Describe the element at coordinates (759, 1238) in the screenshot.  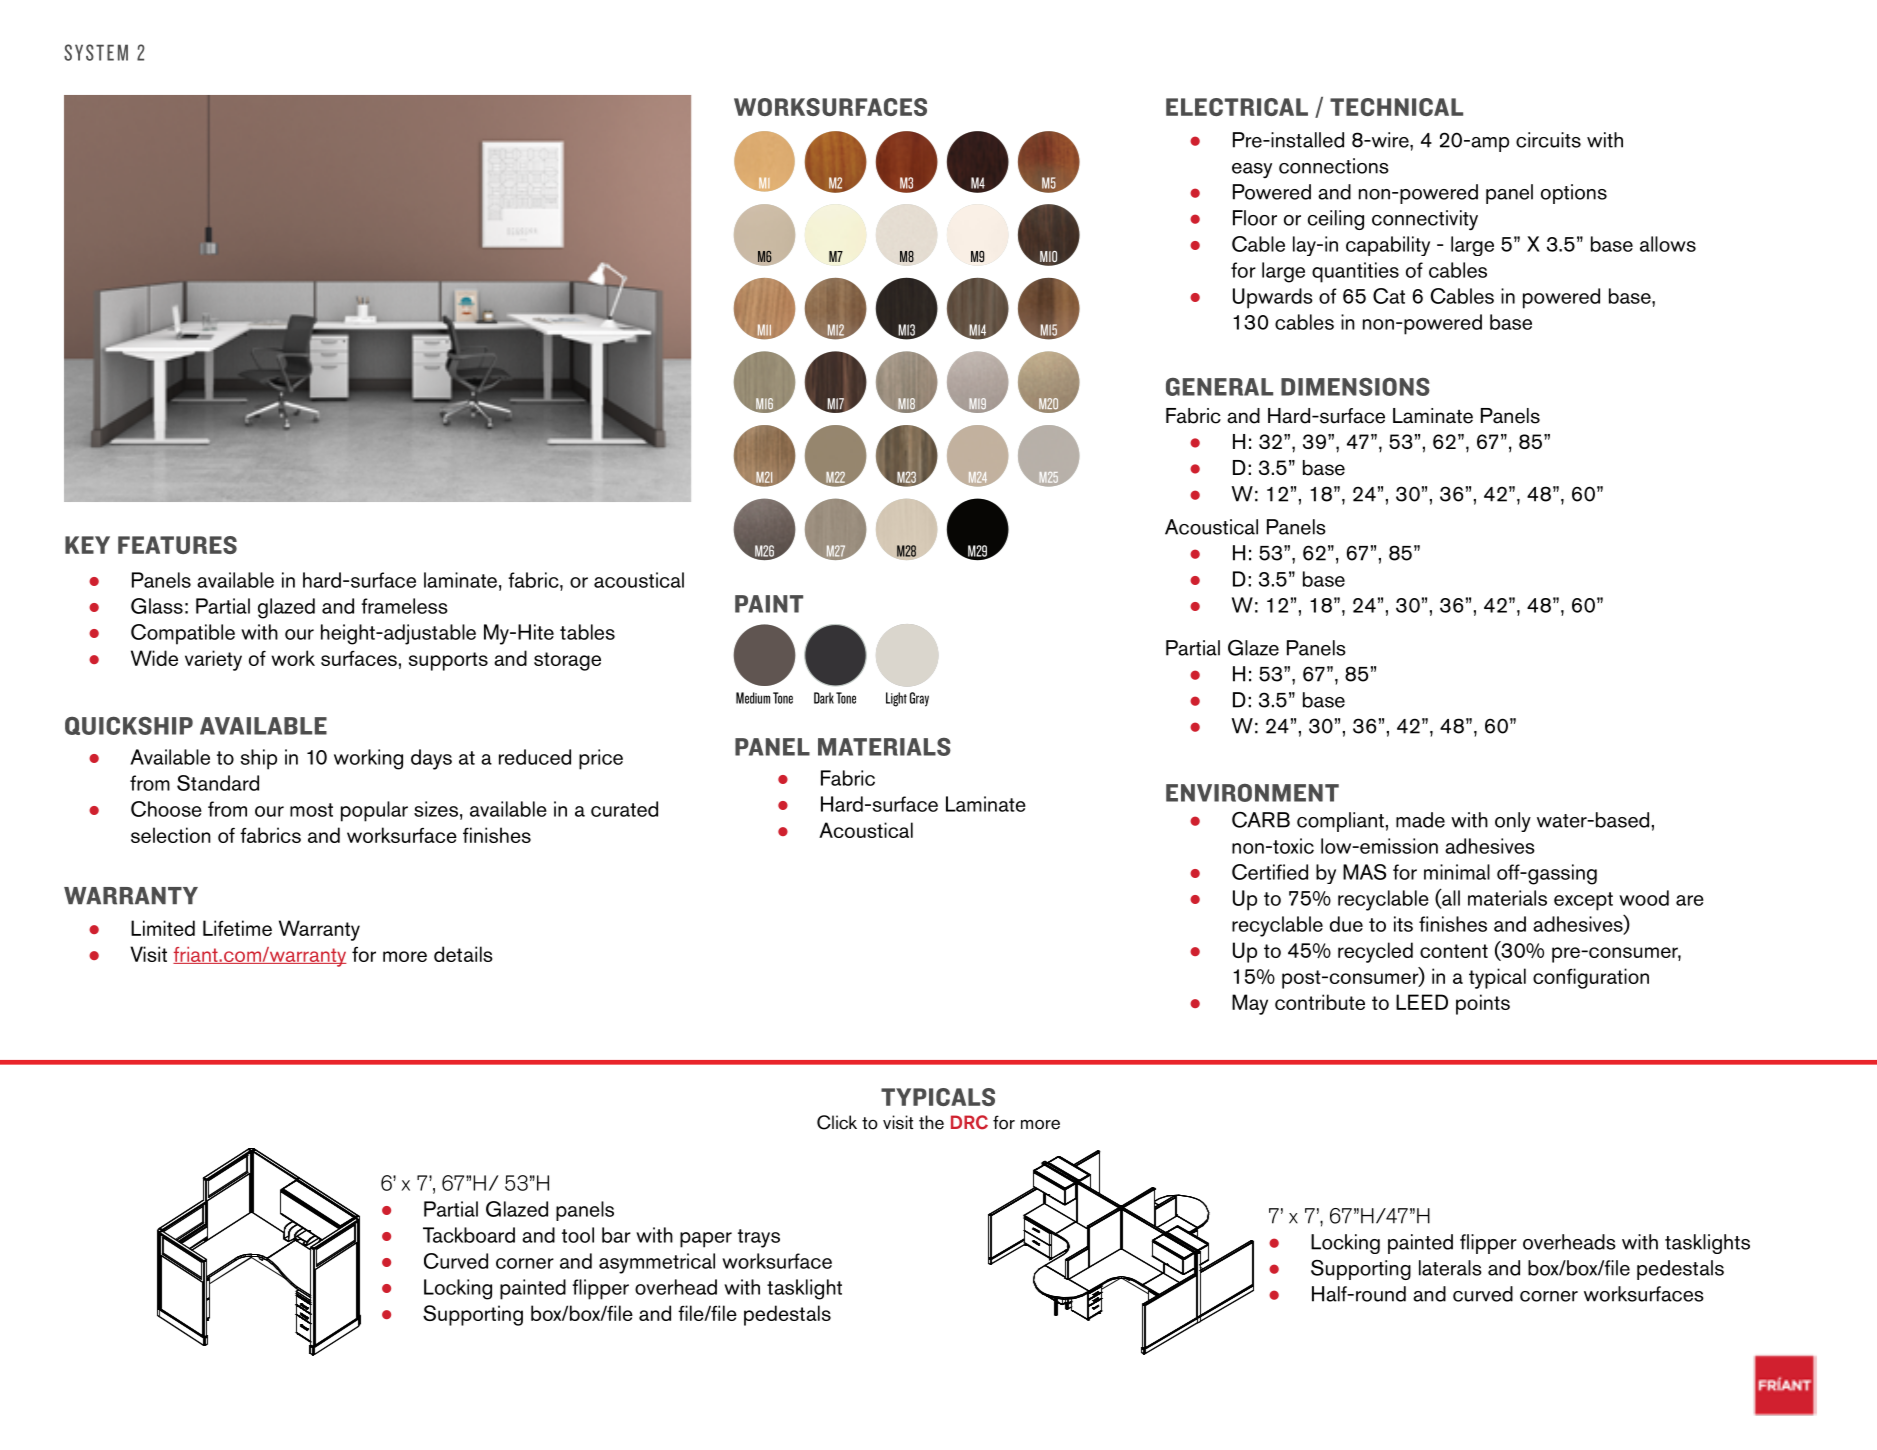
I see `trays` at that location.
